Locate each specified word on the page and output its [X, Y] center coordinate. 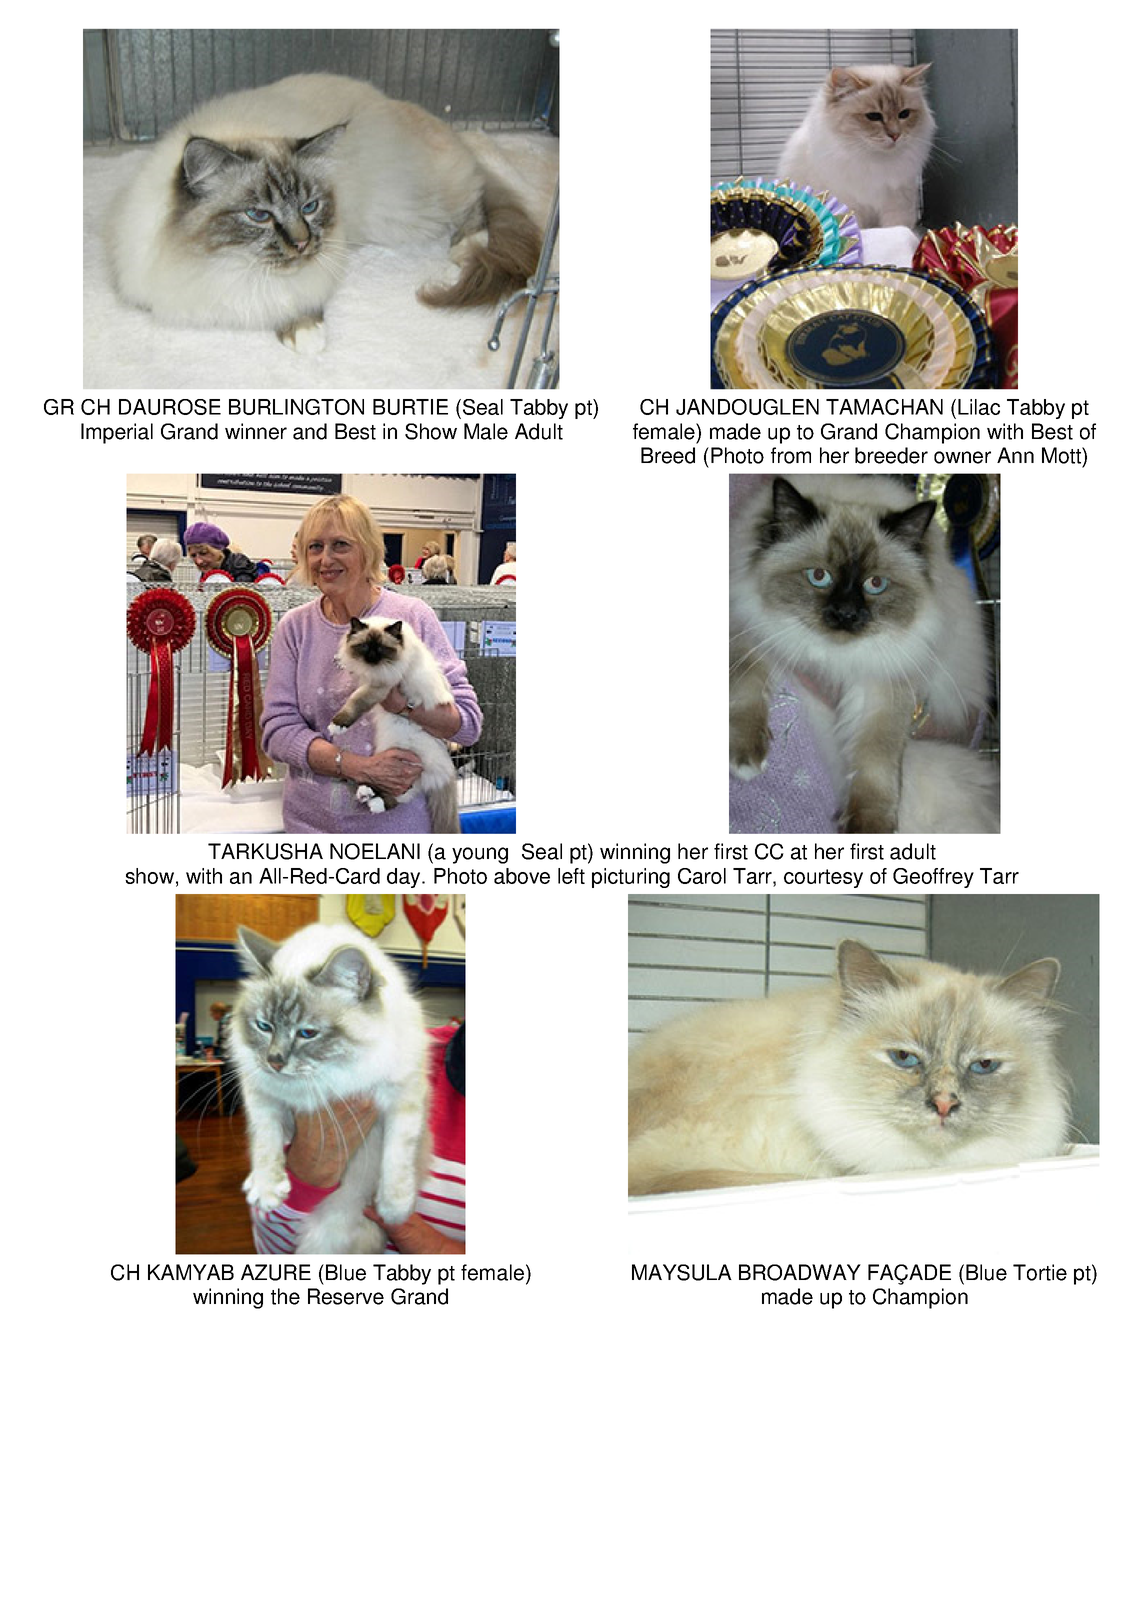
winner [256, 431]
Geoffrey [933, 878]
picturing [631, 878]
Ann [1015, 455]
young [480, 855]
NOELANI [375, 851]
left [571, 876]
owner [962, 457]
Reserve [346, 1296]
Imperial [117, 433]
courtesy [823, 878]
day [405, 878]
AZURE [276, 1272]
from [791, 455]
